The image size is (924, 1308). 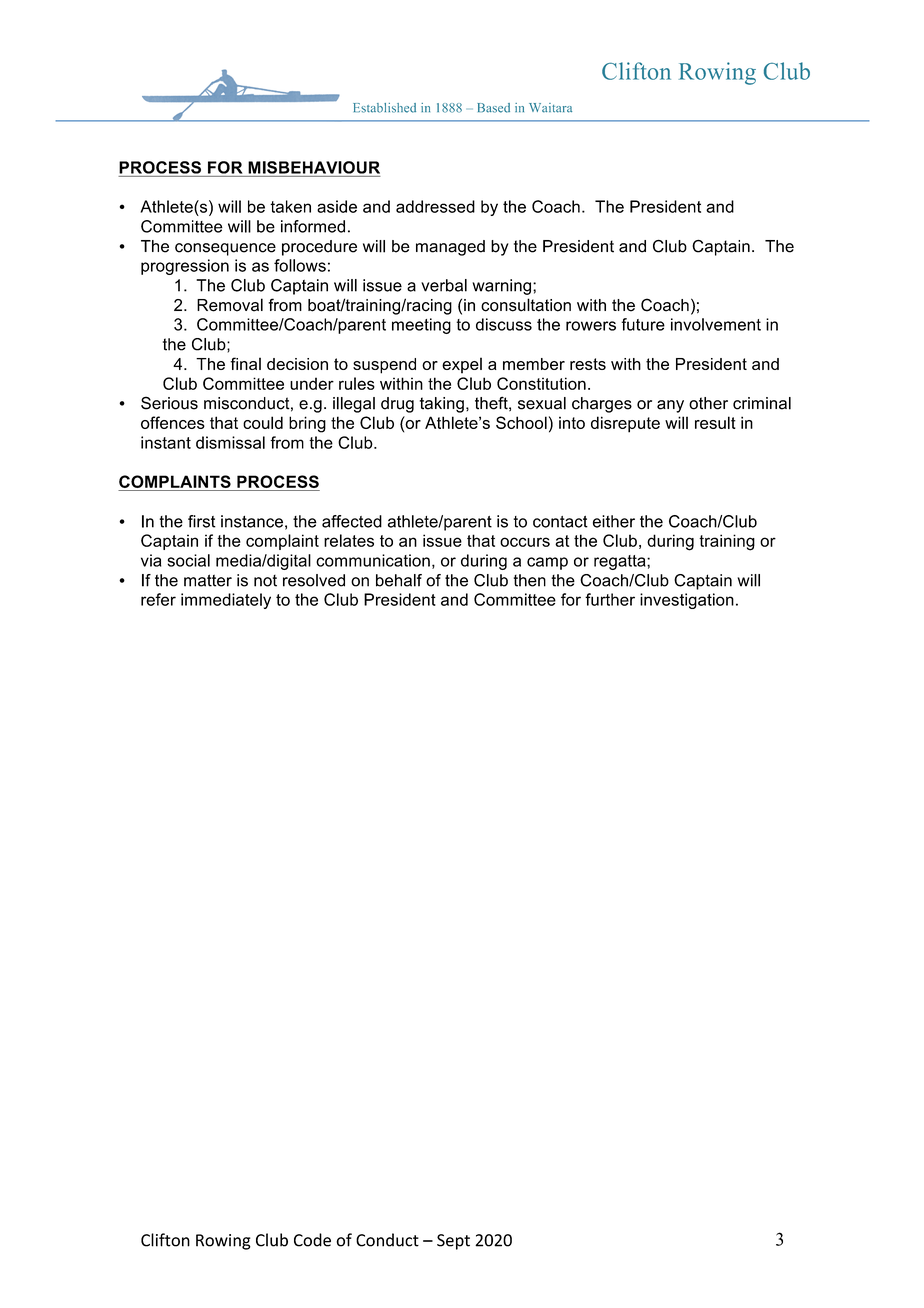 I want to click on Based, so click(x=493, y=108).
